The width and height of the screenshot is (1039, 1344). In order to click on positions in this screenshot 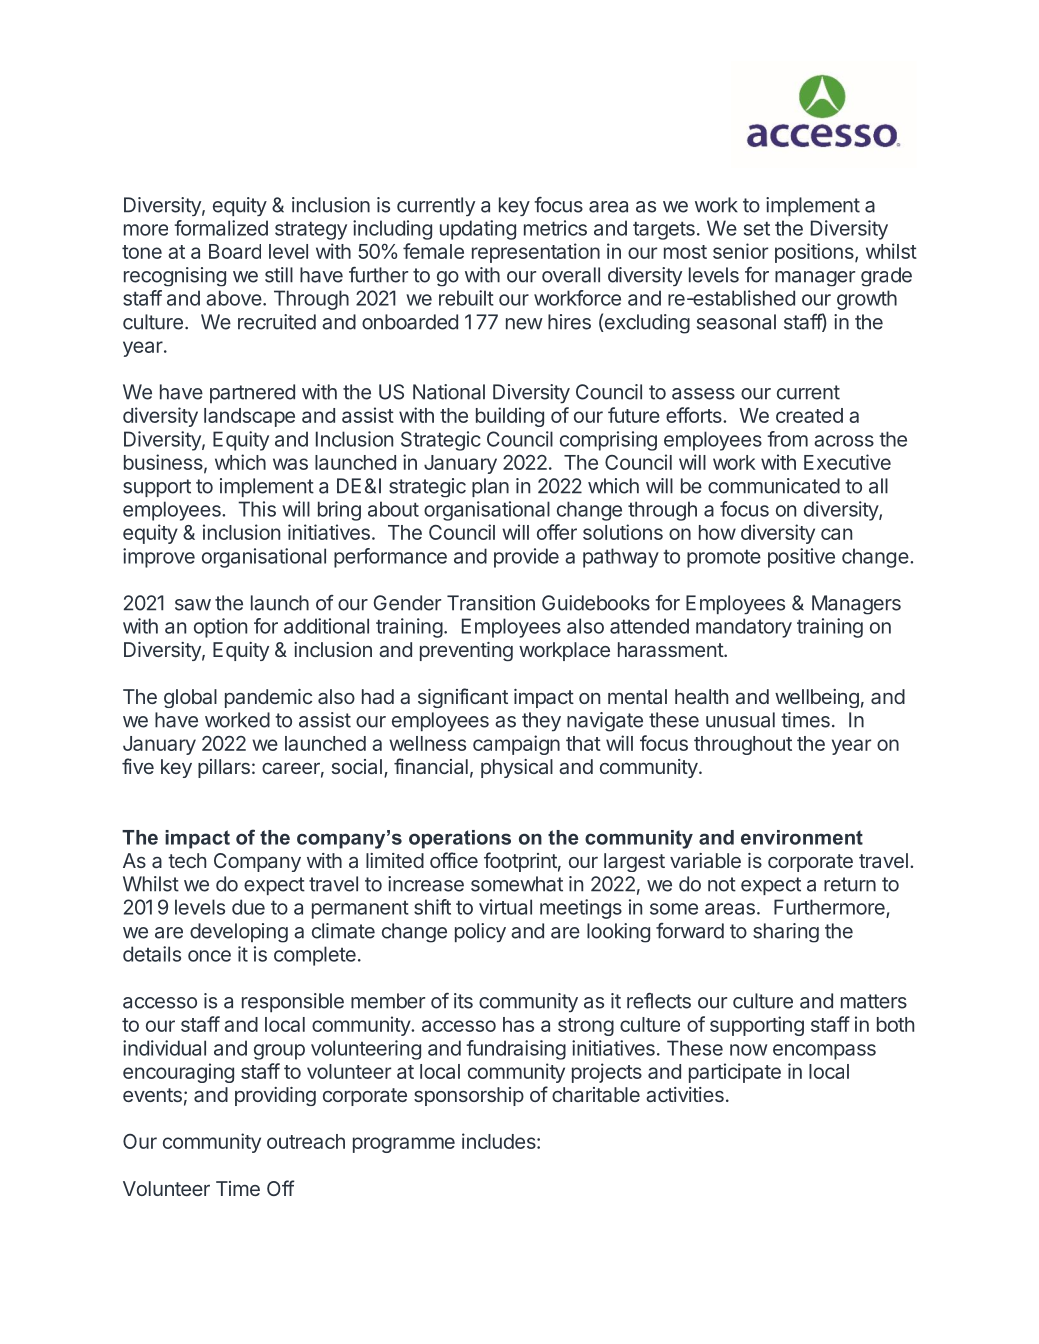, I will do `click(815, 253)`.
